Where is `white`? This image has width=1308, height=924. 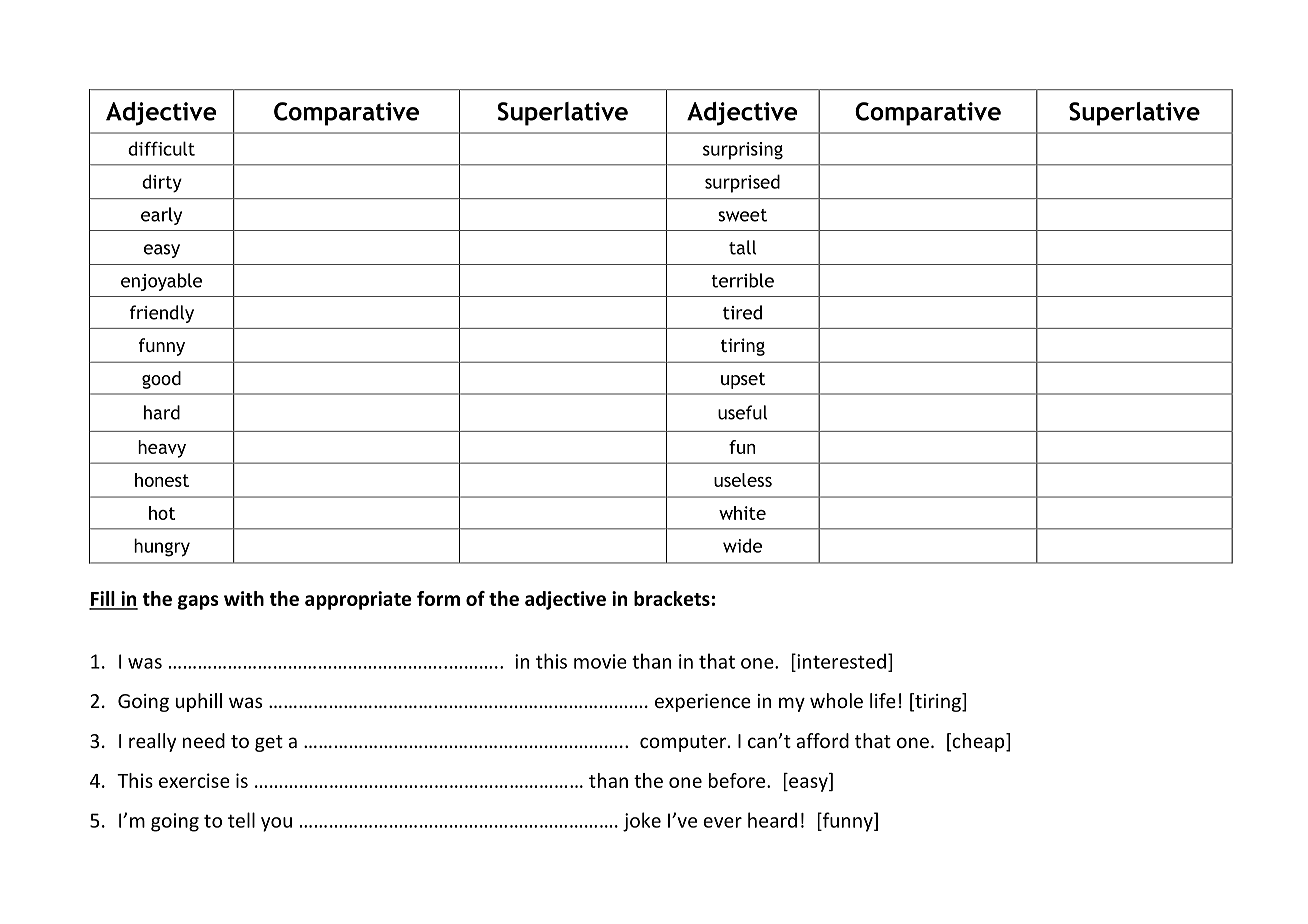
white is located at coordinates (742, 513).
